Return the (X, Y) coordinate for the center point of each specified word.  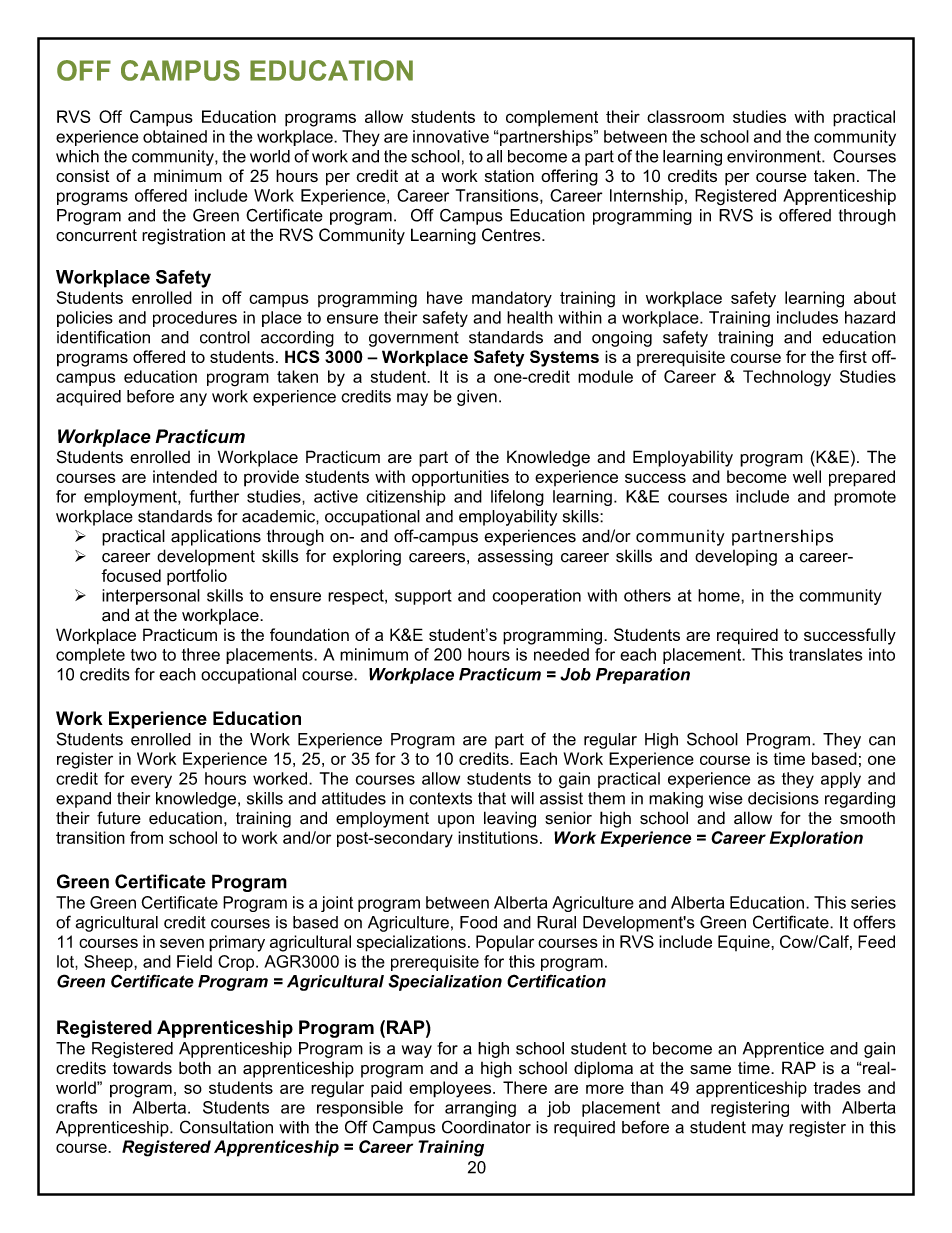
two (144, 655)
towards (142, 1068)
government (414, 339)
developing (736, 557)
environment (775, 156)
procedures (195, 319)
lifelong (517, 498)
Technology (787, 378)
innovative (451, 136)
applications (216, 537)
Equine (745, 943)
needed (561, 654)
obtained (175, 136)
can (882, 741)
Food (478, 922)
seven (182, 943)
